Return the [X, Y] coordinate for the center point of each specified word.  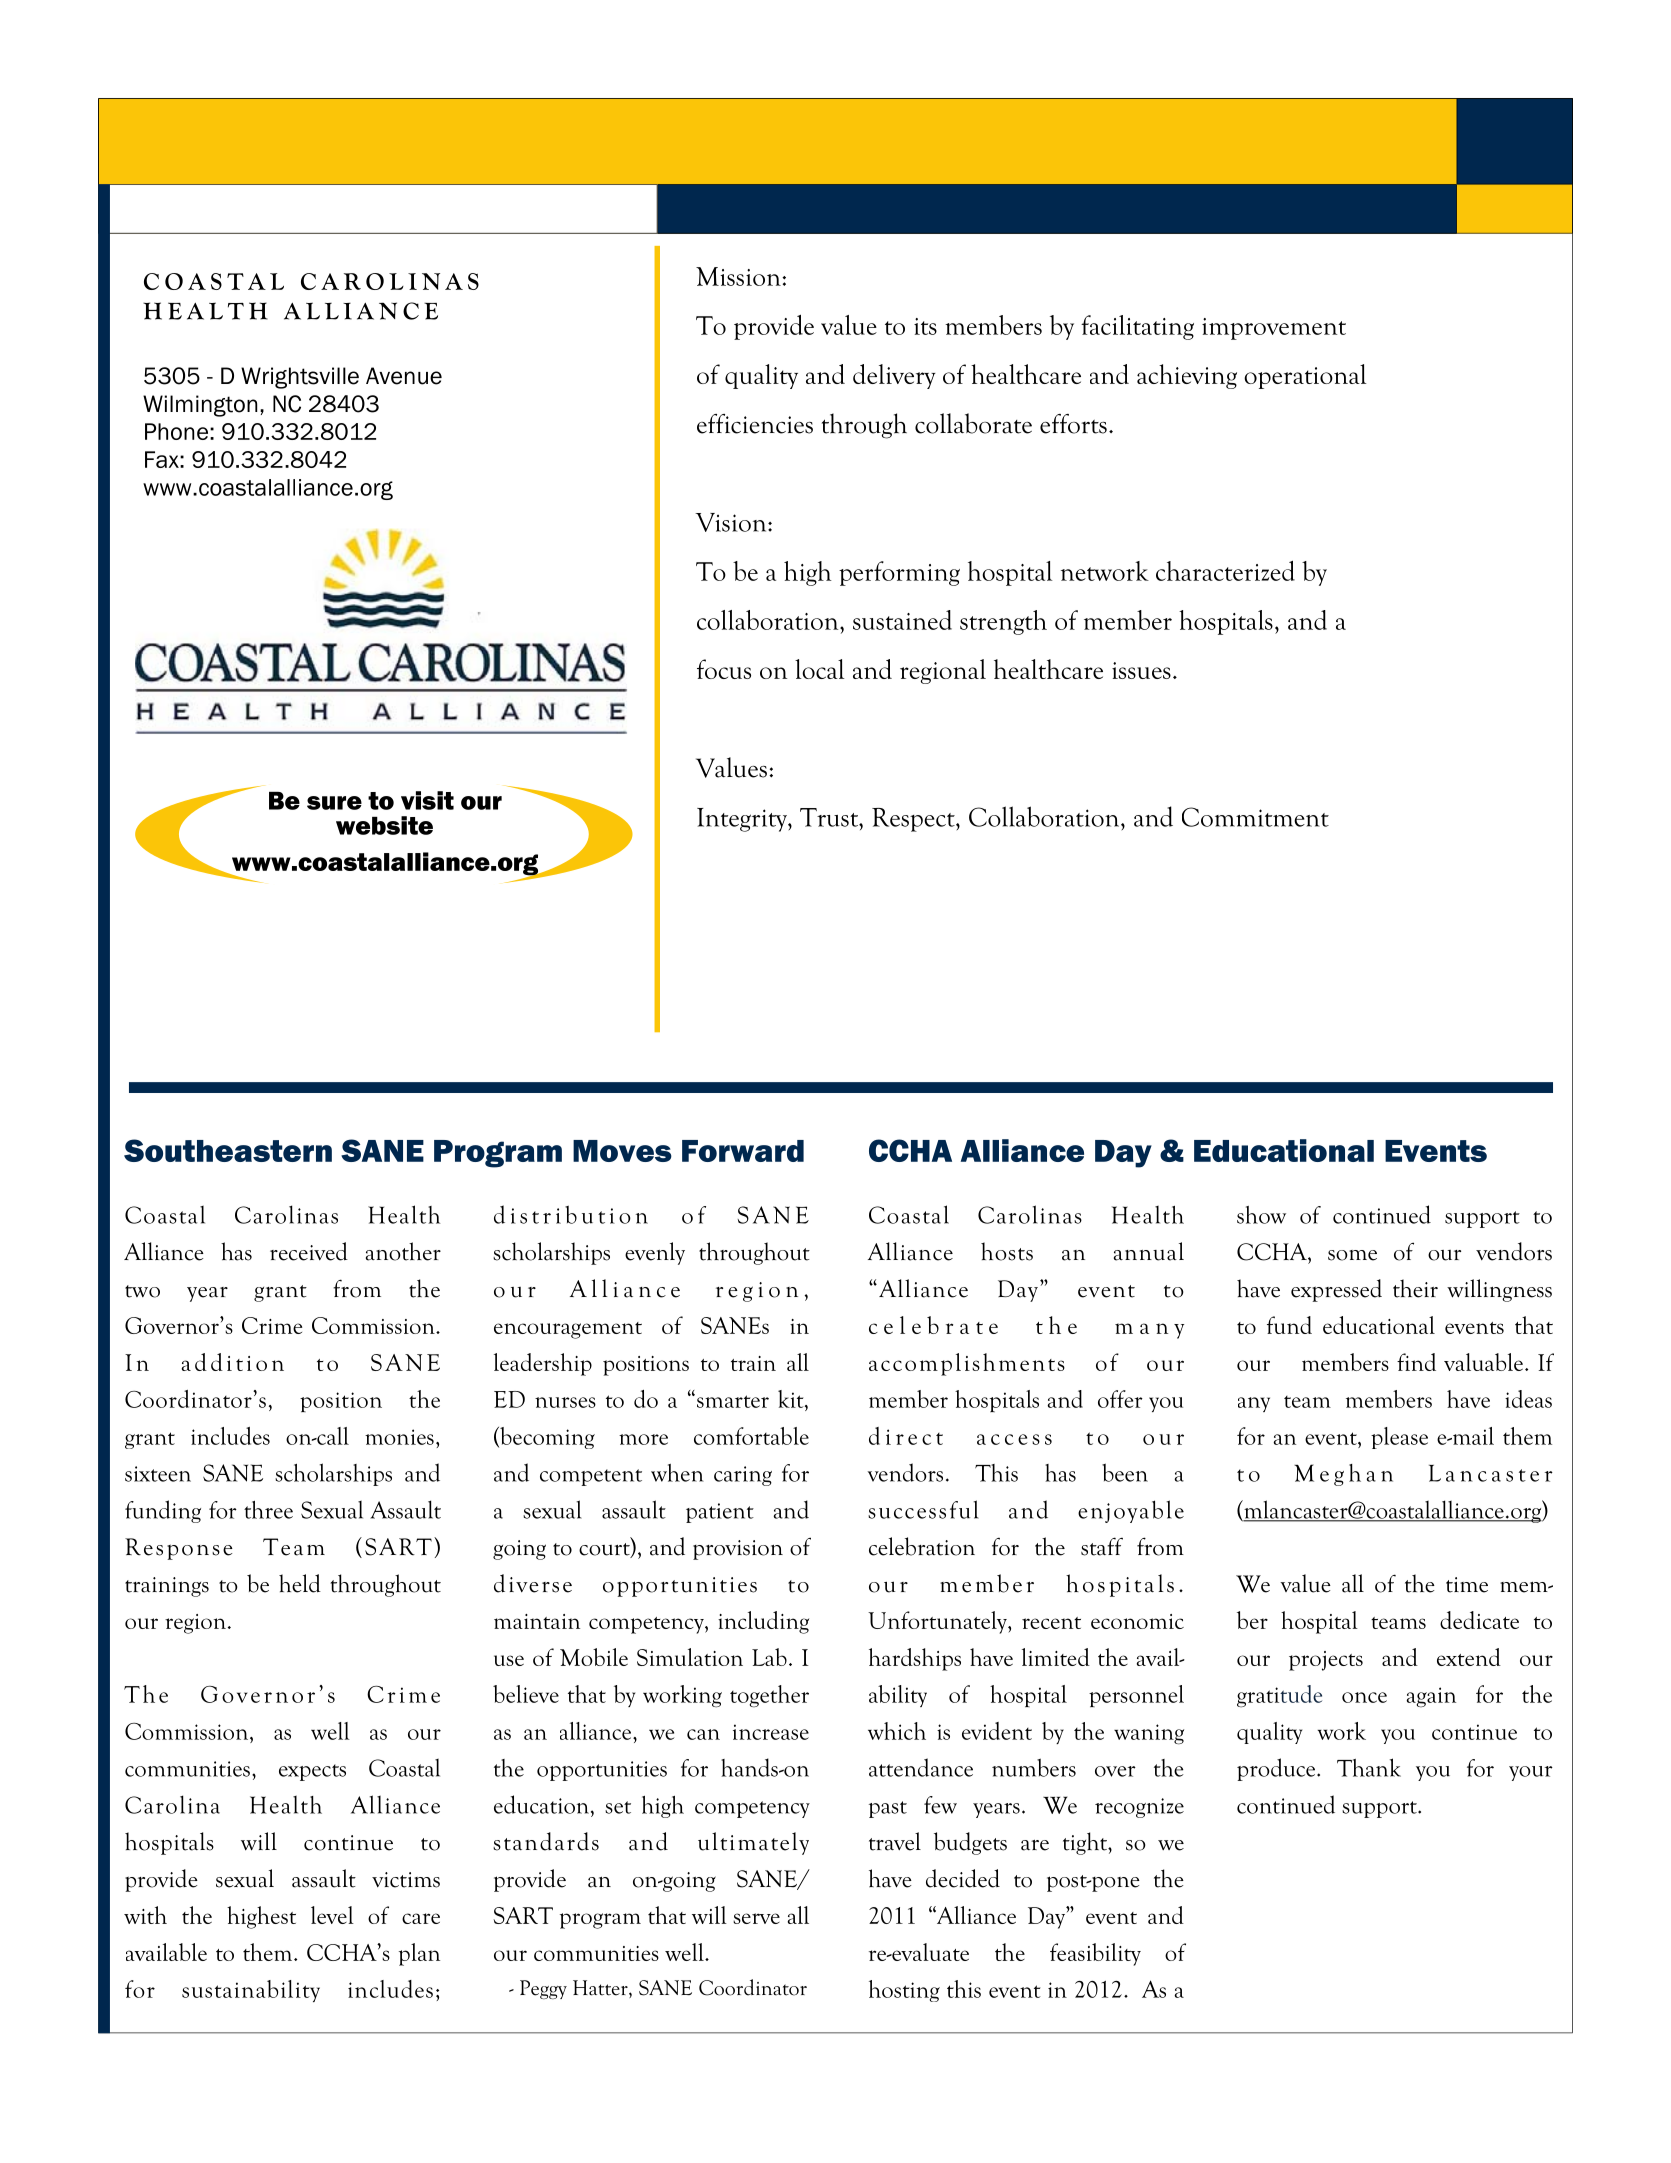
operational [1305, 376]
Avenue [404, 376]
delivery [894, 376]
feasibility [1095, 1954]
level [332, 1915]
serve [756, 1918]
